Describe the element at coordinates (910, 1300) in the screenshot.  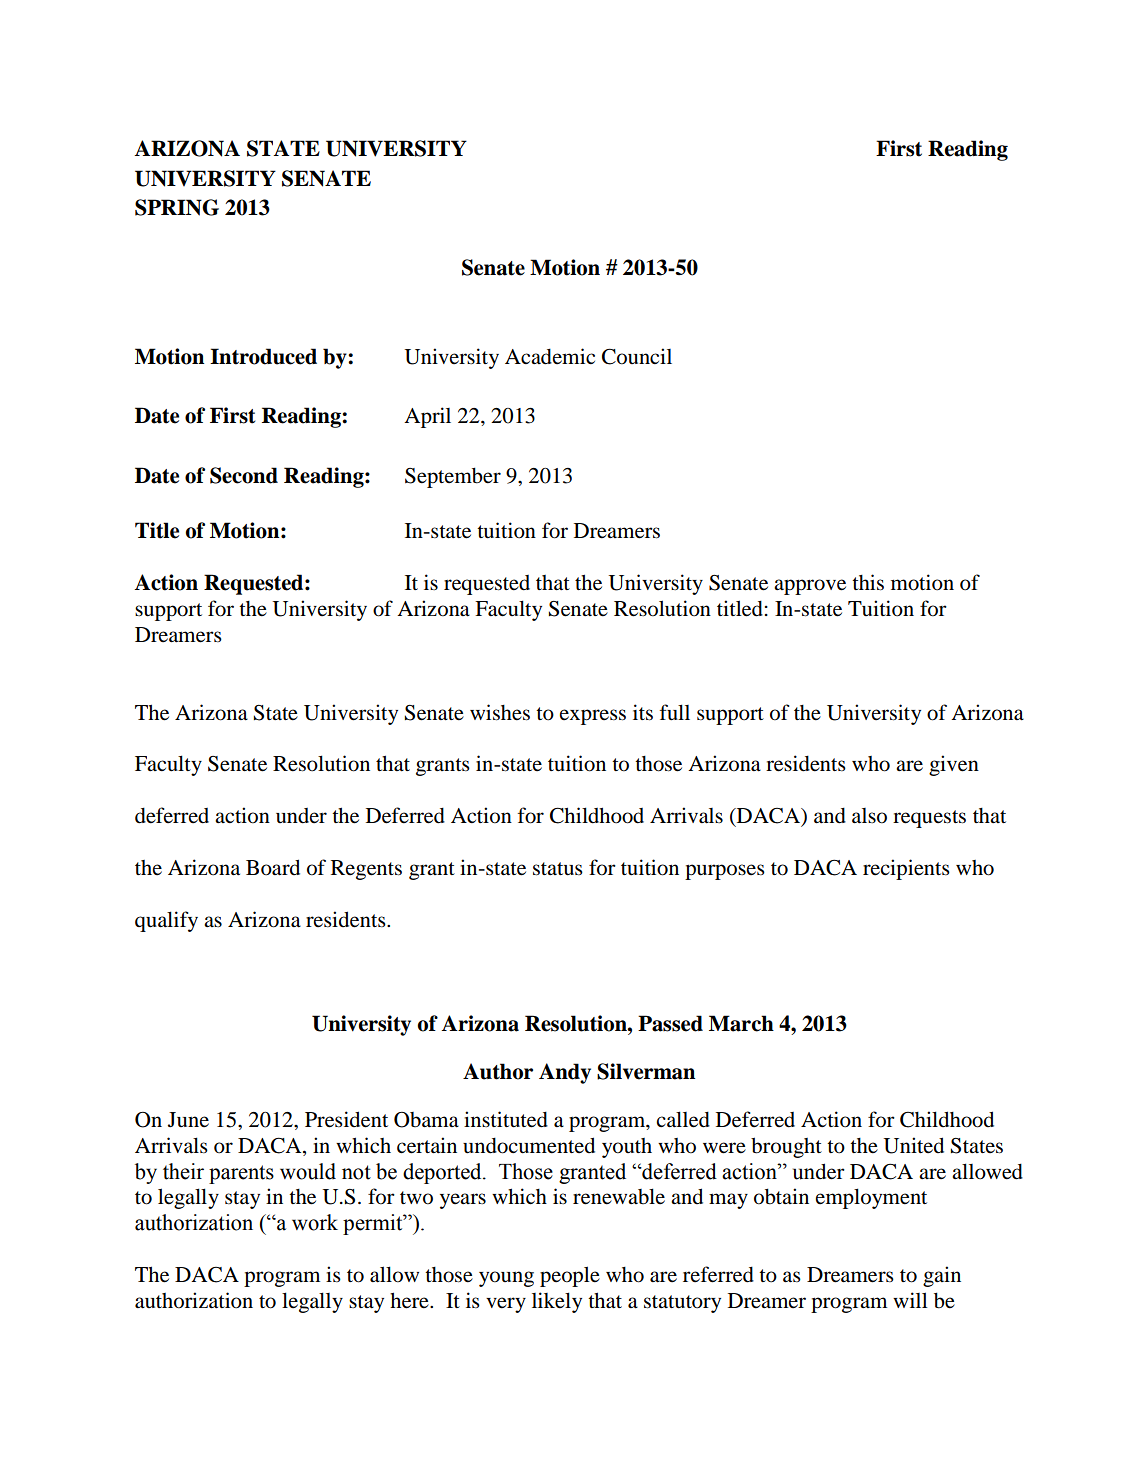
I see `will` at that location.
